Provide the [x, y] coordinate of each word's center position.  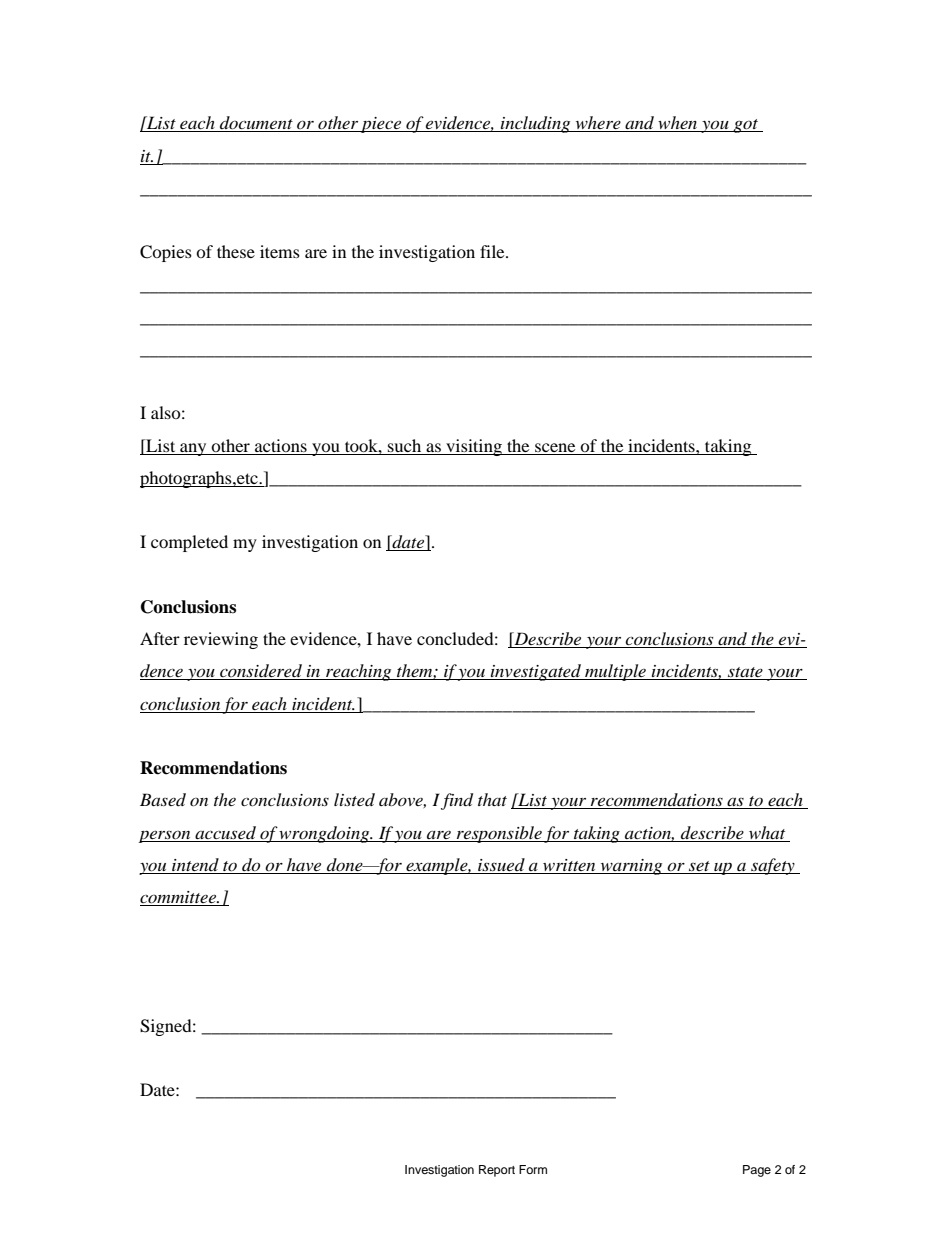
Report [497, 1171]
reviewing [221, 640]
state [745, 673]
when [678, 124]
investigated [536, 672]
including [536, 124]
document [256, 124]
